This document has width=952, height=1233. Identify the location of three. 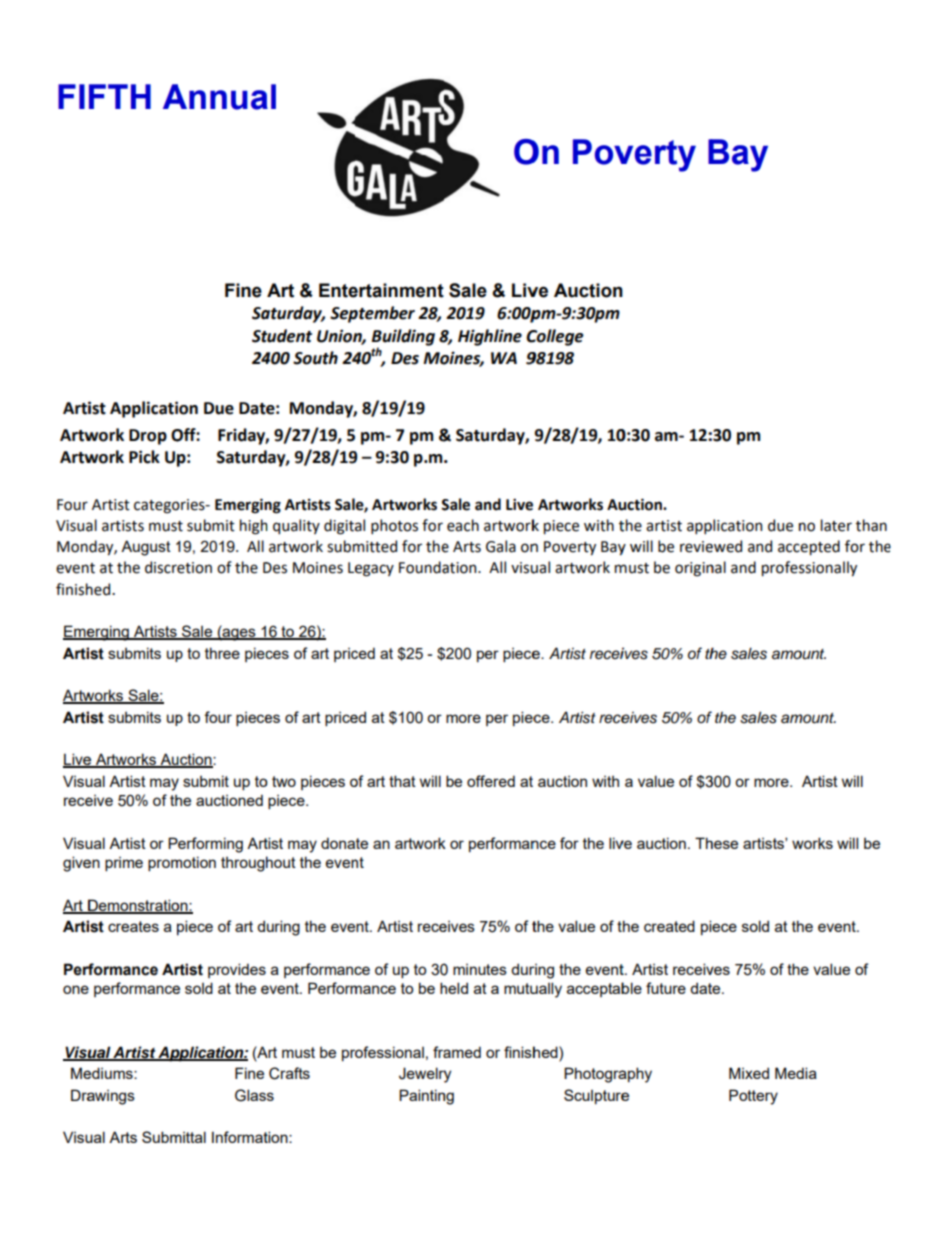
(222, 653).
